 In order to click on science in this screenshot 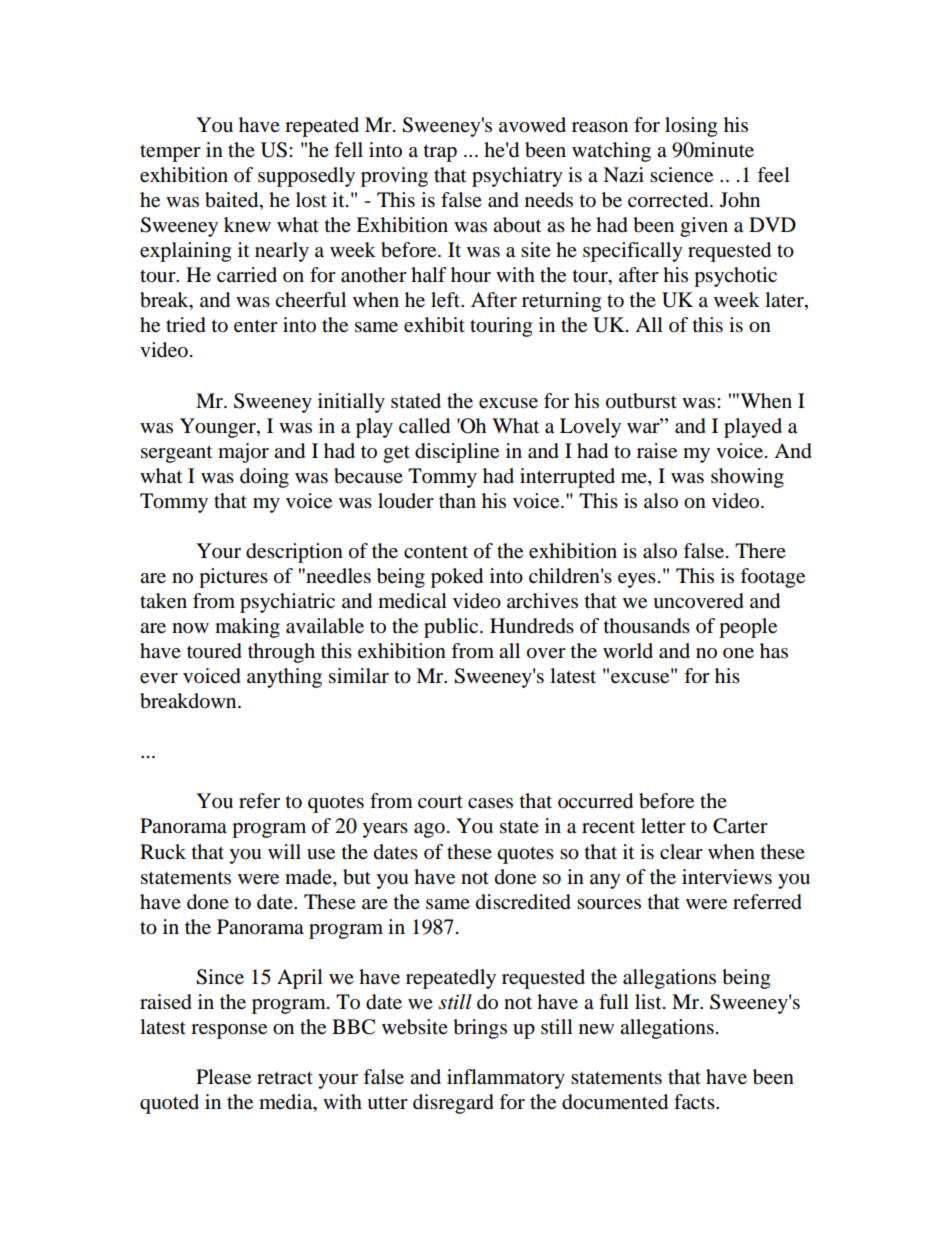, I will do `click(681, 175)`.
